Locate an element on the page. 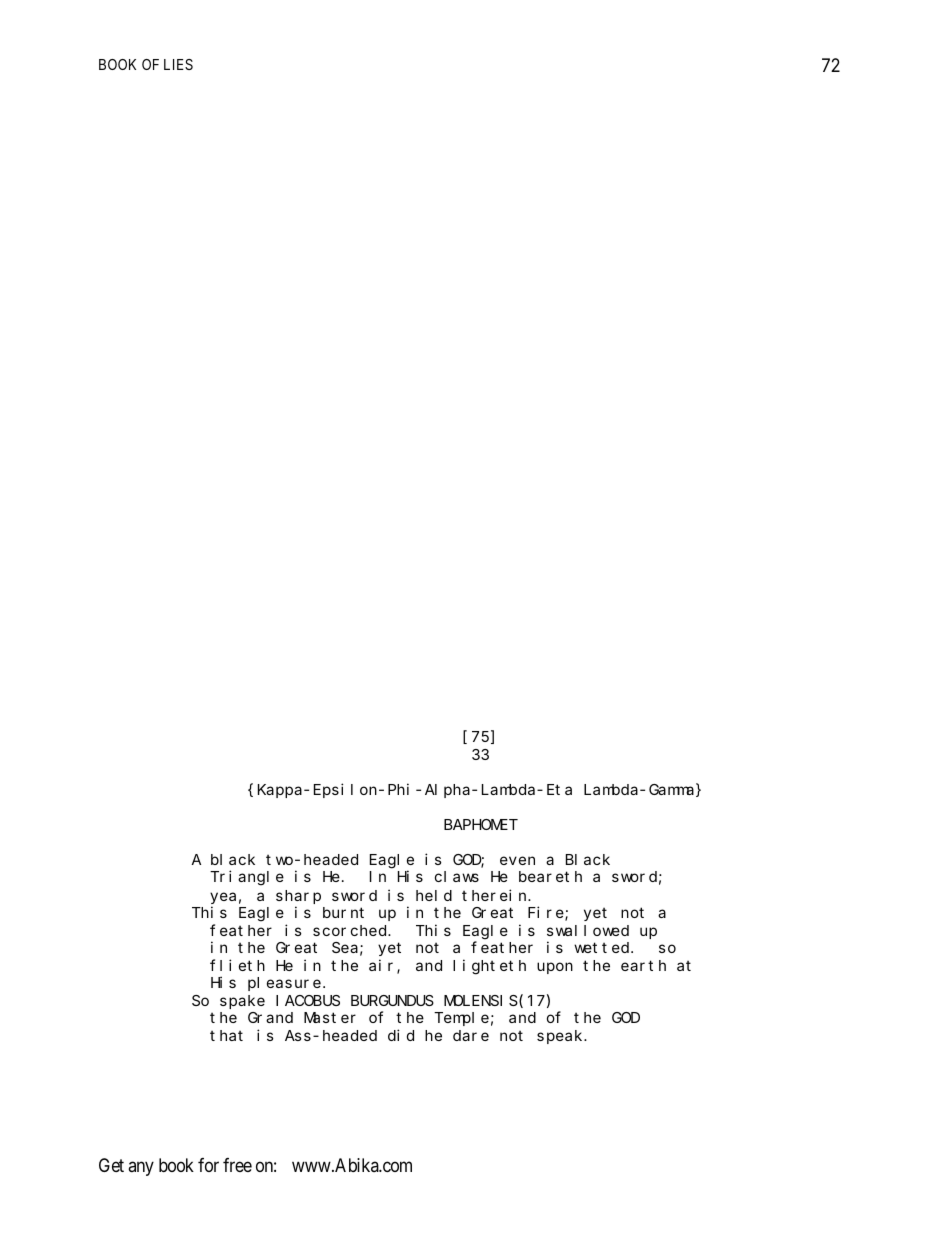 The image size is (952, 1233). for is located at coordinates (208, 1165).
